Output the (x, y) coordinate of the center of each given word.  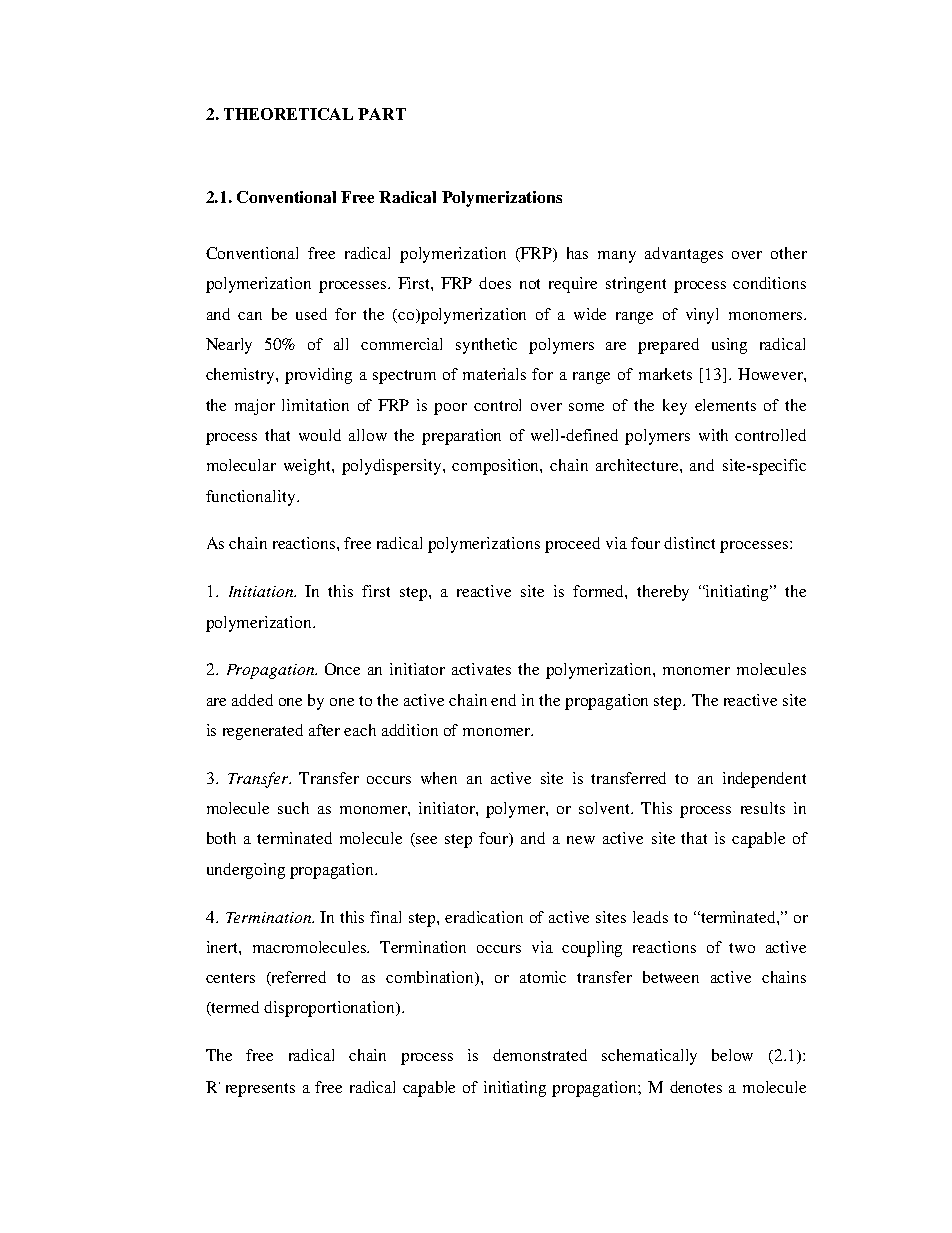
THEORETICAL (288, 114)
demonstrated (540, 1055)
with (713, 435)
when (439, 778)
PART (382, 114)
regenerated (263, 732)
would (320, 435)
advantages (684, 255)
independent (764, 780)
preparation (461, 437)
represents (260, 1090)
